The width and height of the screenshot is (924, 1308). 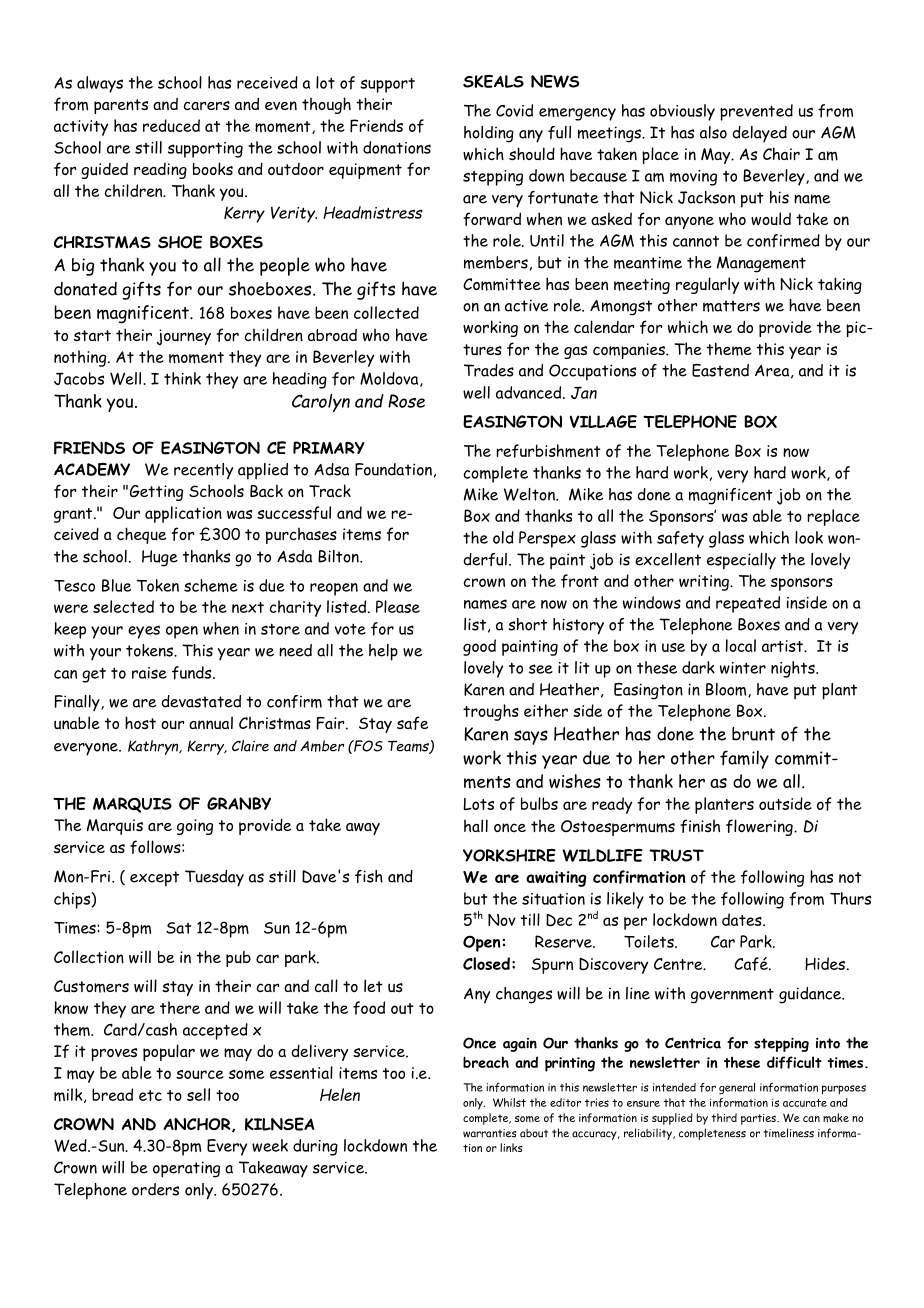 I want to click on troughs, so click(x=491, y=712).
